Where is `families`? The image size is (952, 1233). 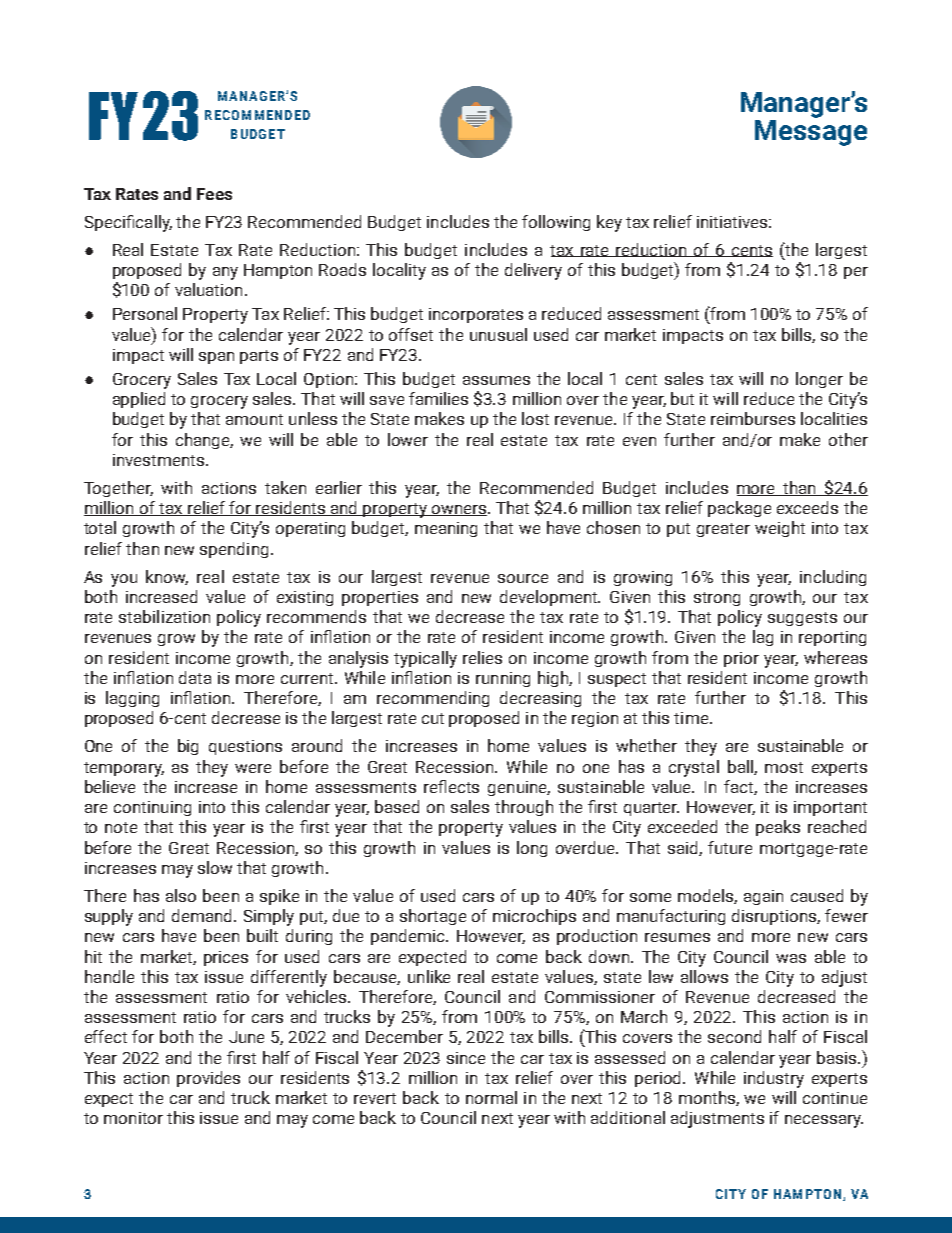
families is located at coordinates (438, 398).
